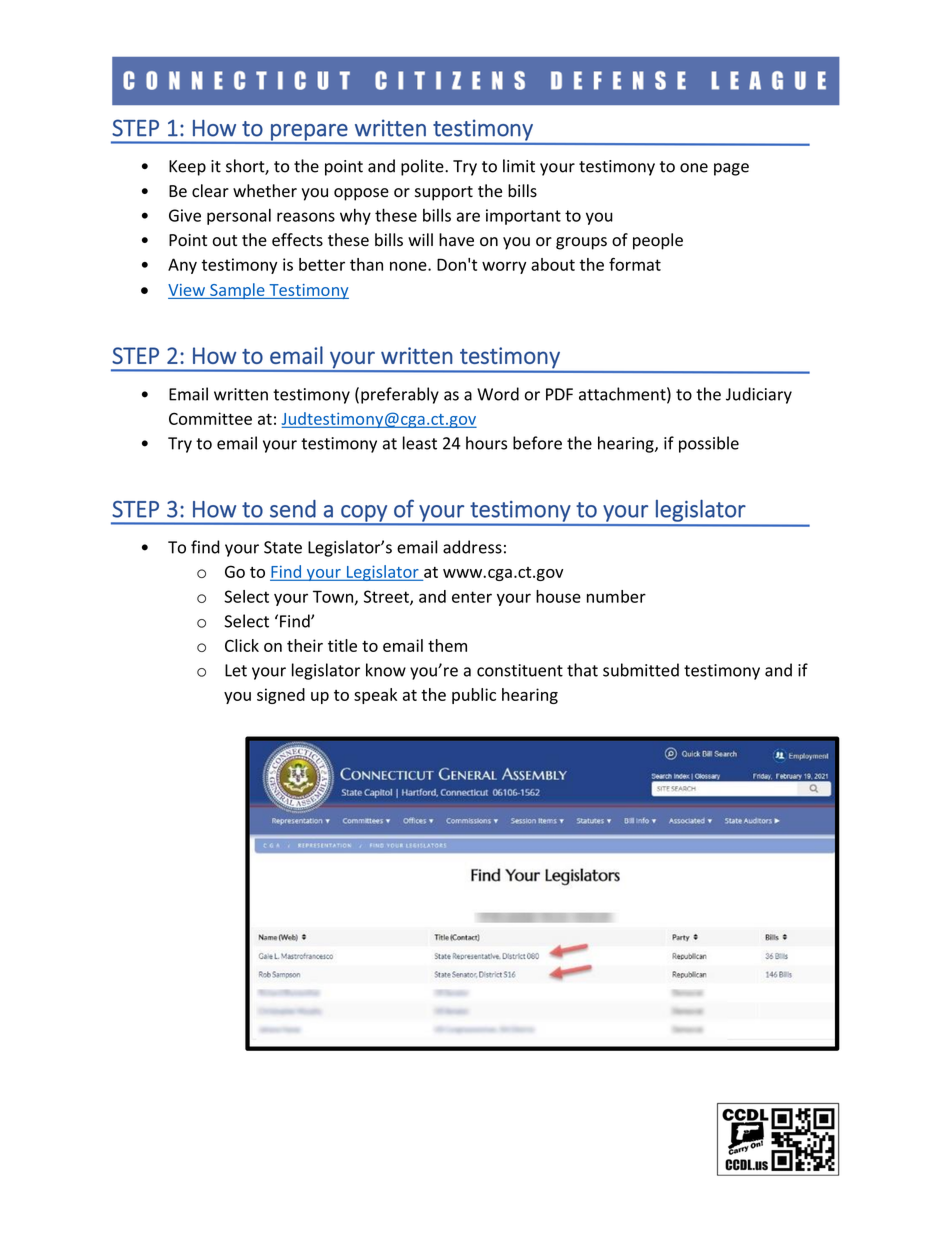 The width and height of the image is (952, 1233). I want to click on possible, so click(709, 444).
